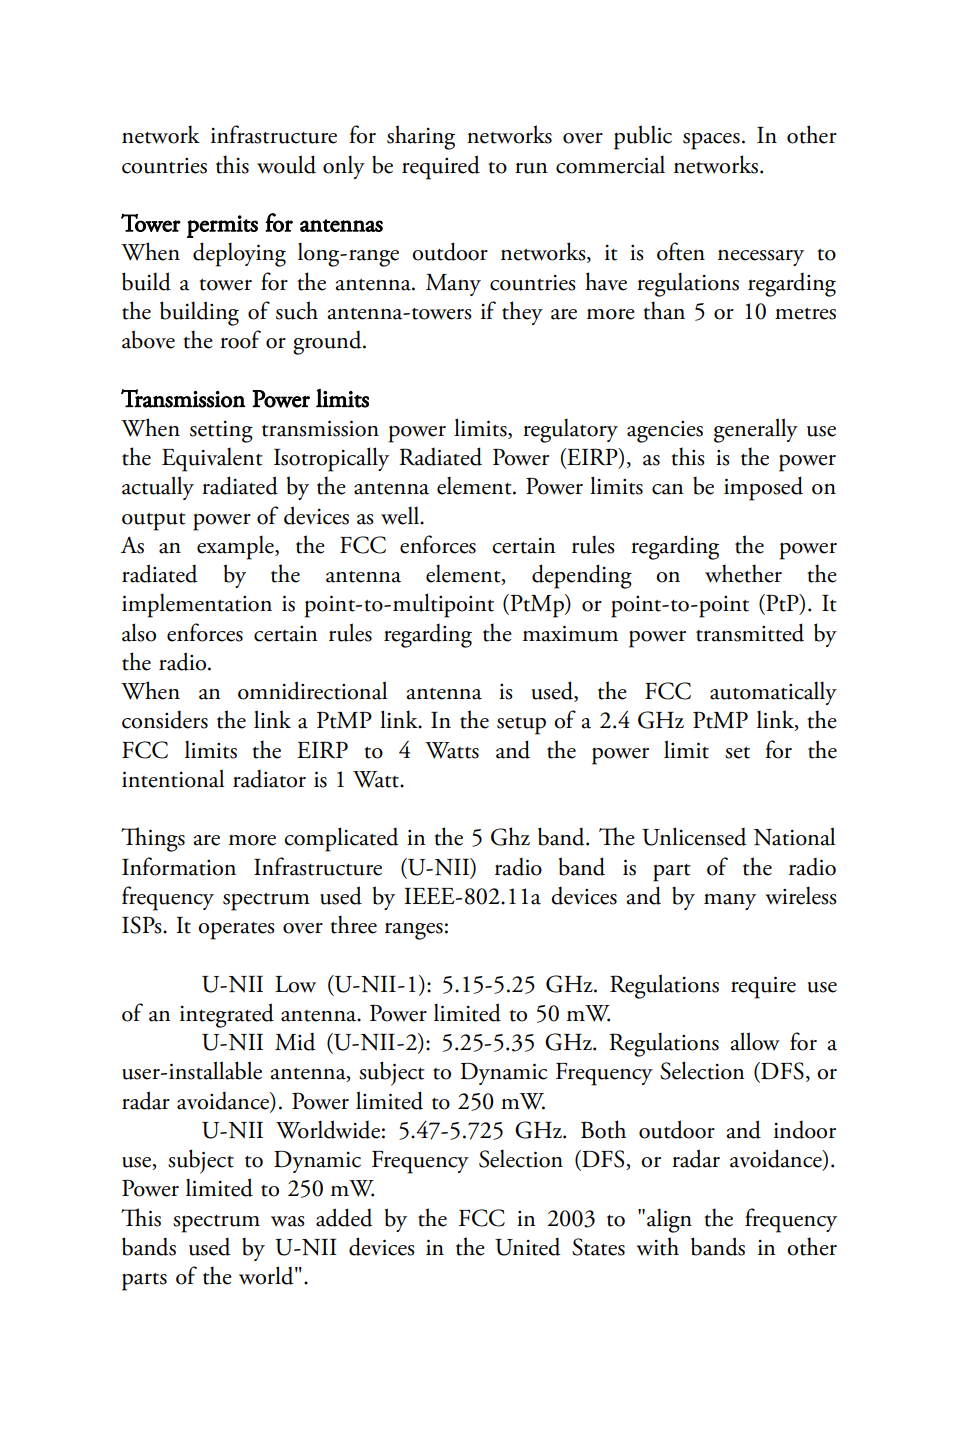 This screenshot has height=1436, width=958. I want to click on run, so click(531, 168).
